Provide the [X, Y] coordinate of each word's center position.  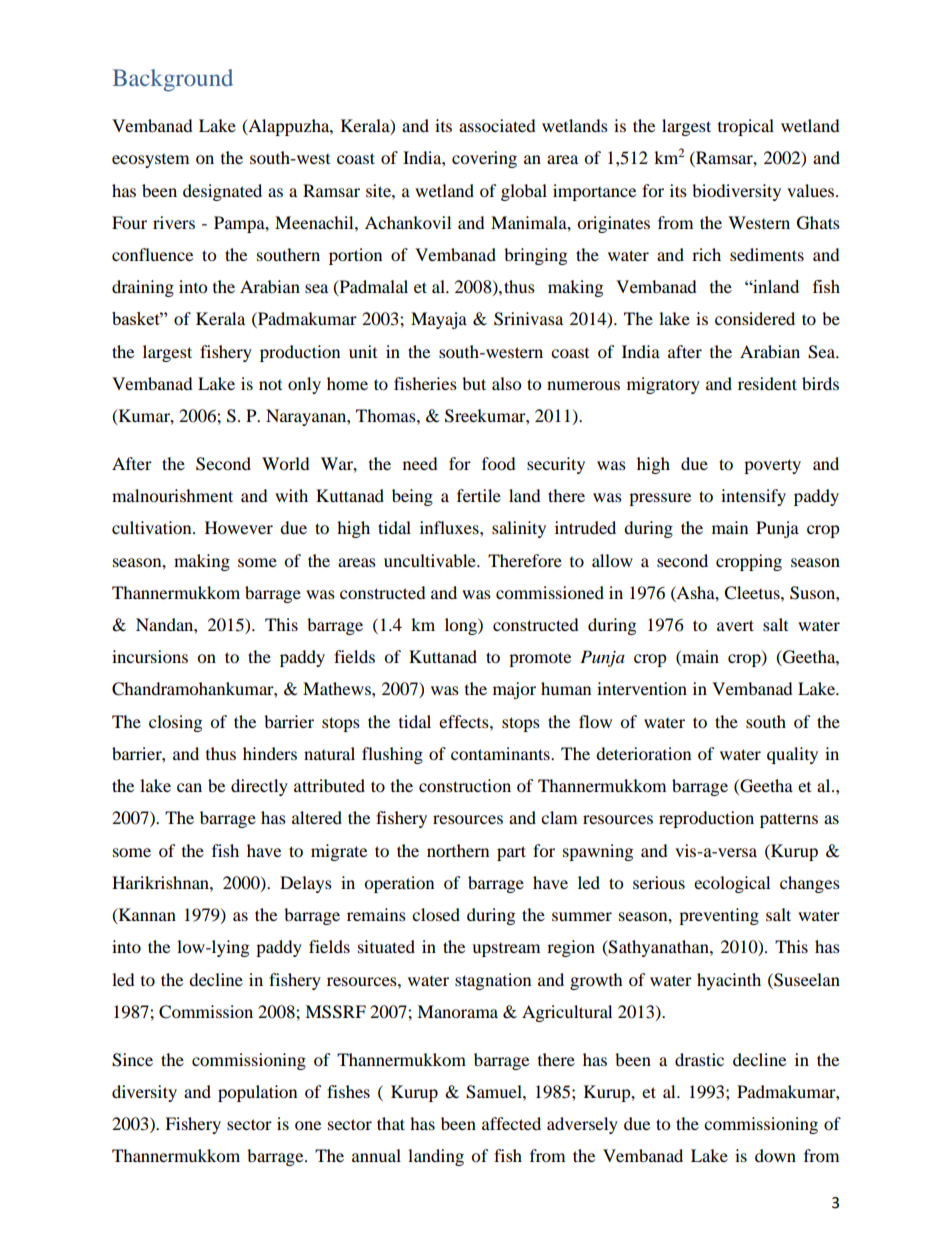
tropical [746, 127]
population [257, 1093]
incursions [150, 656]
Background [173, 80]
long [462, 626]
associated [497, 125]
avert [735, 625]
